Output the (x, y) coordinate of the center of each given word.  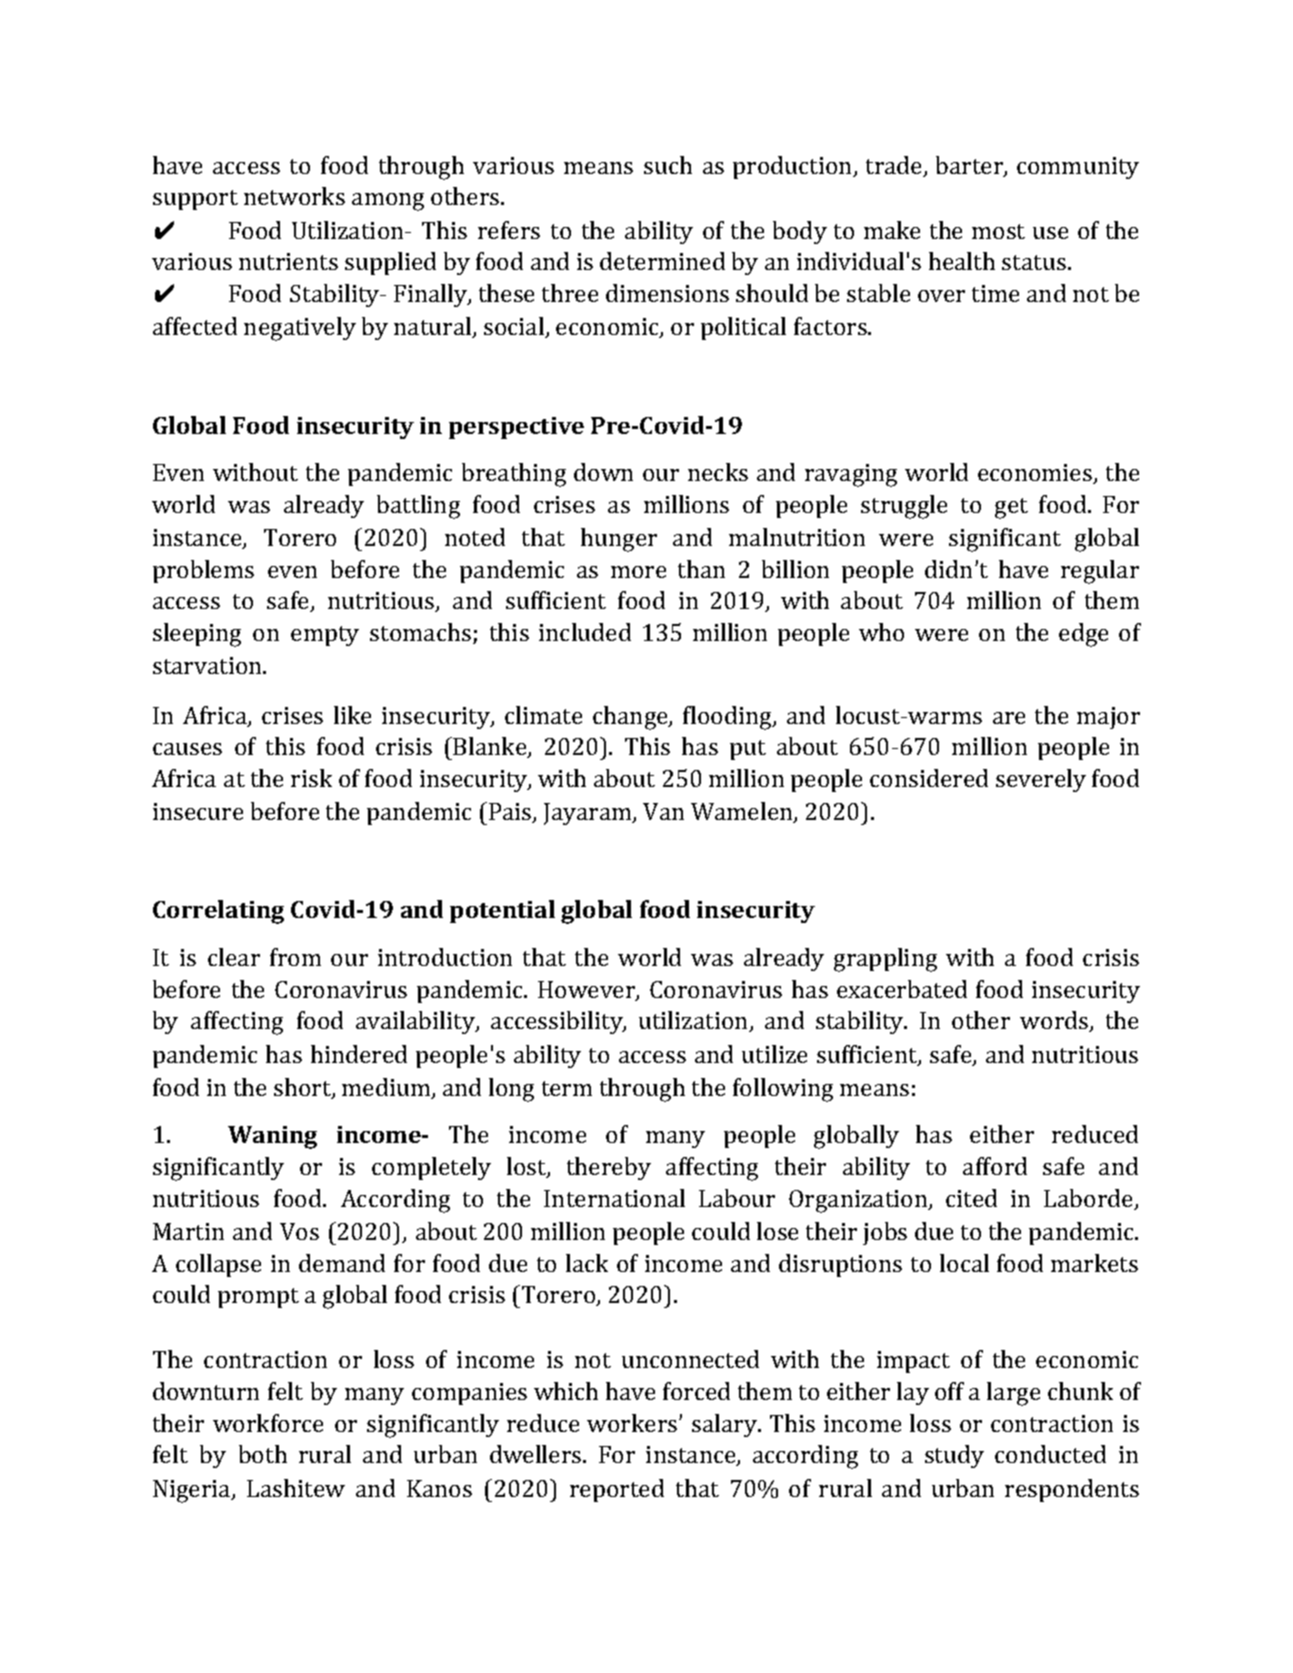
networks (294, 196)
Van (663, 811)
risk (311, 778)
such (668, 165)
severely (1041, 780)
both (263, 1454)
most (998, 231)
